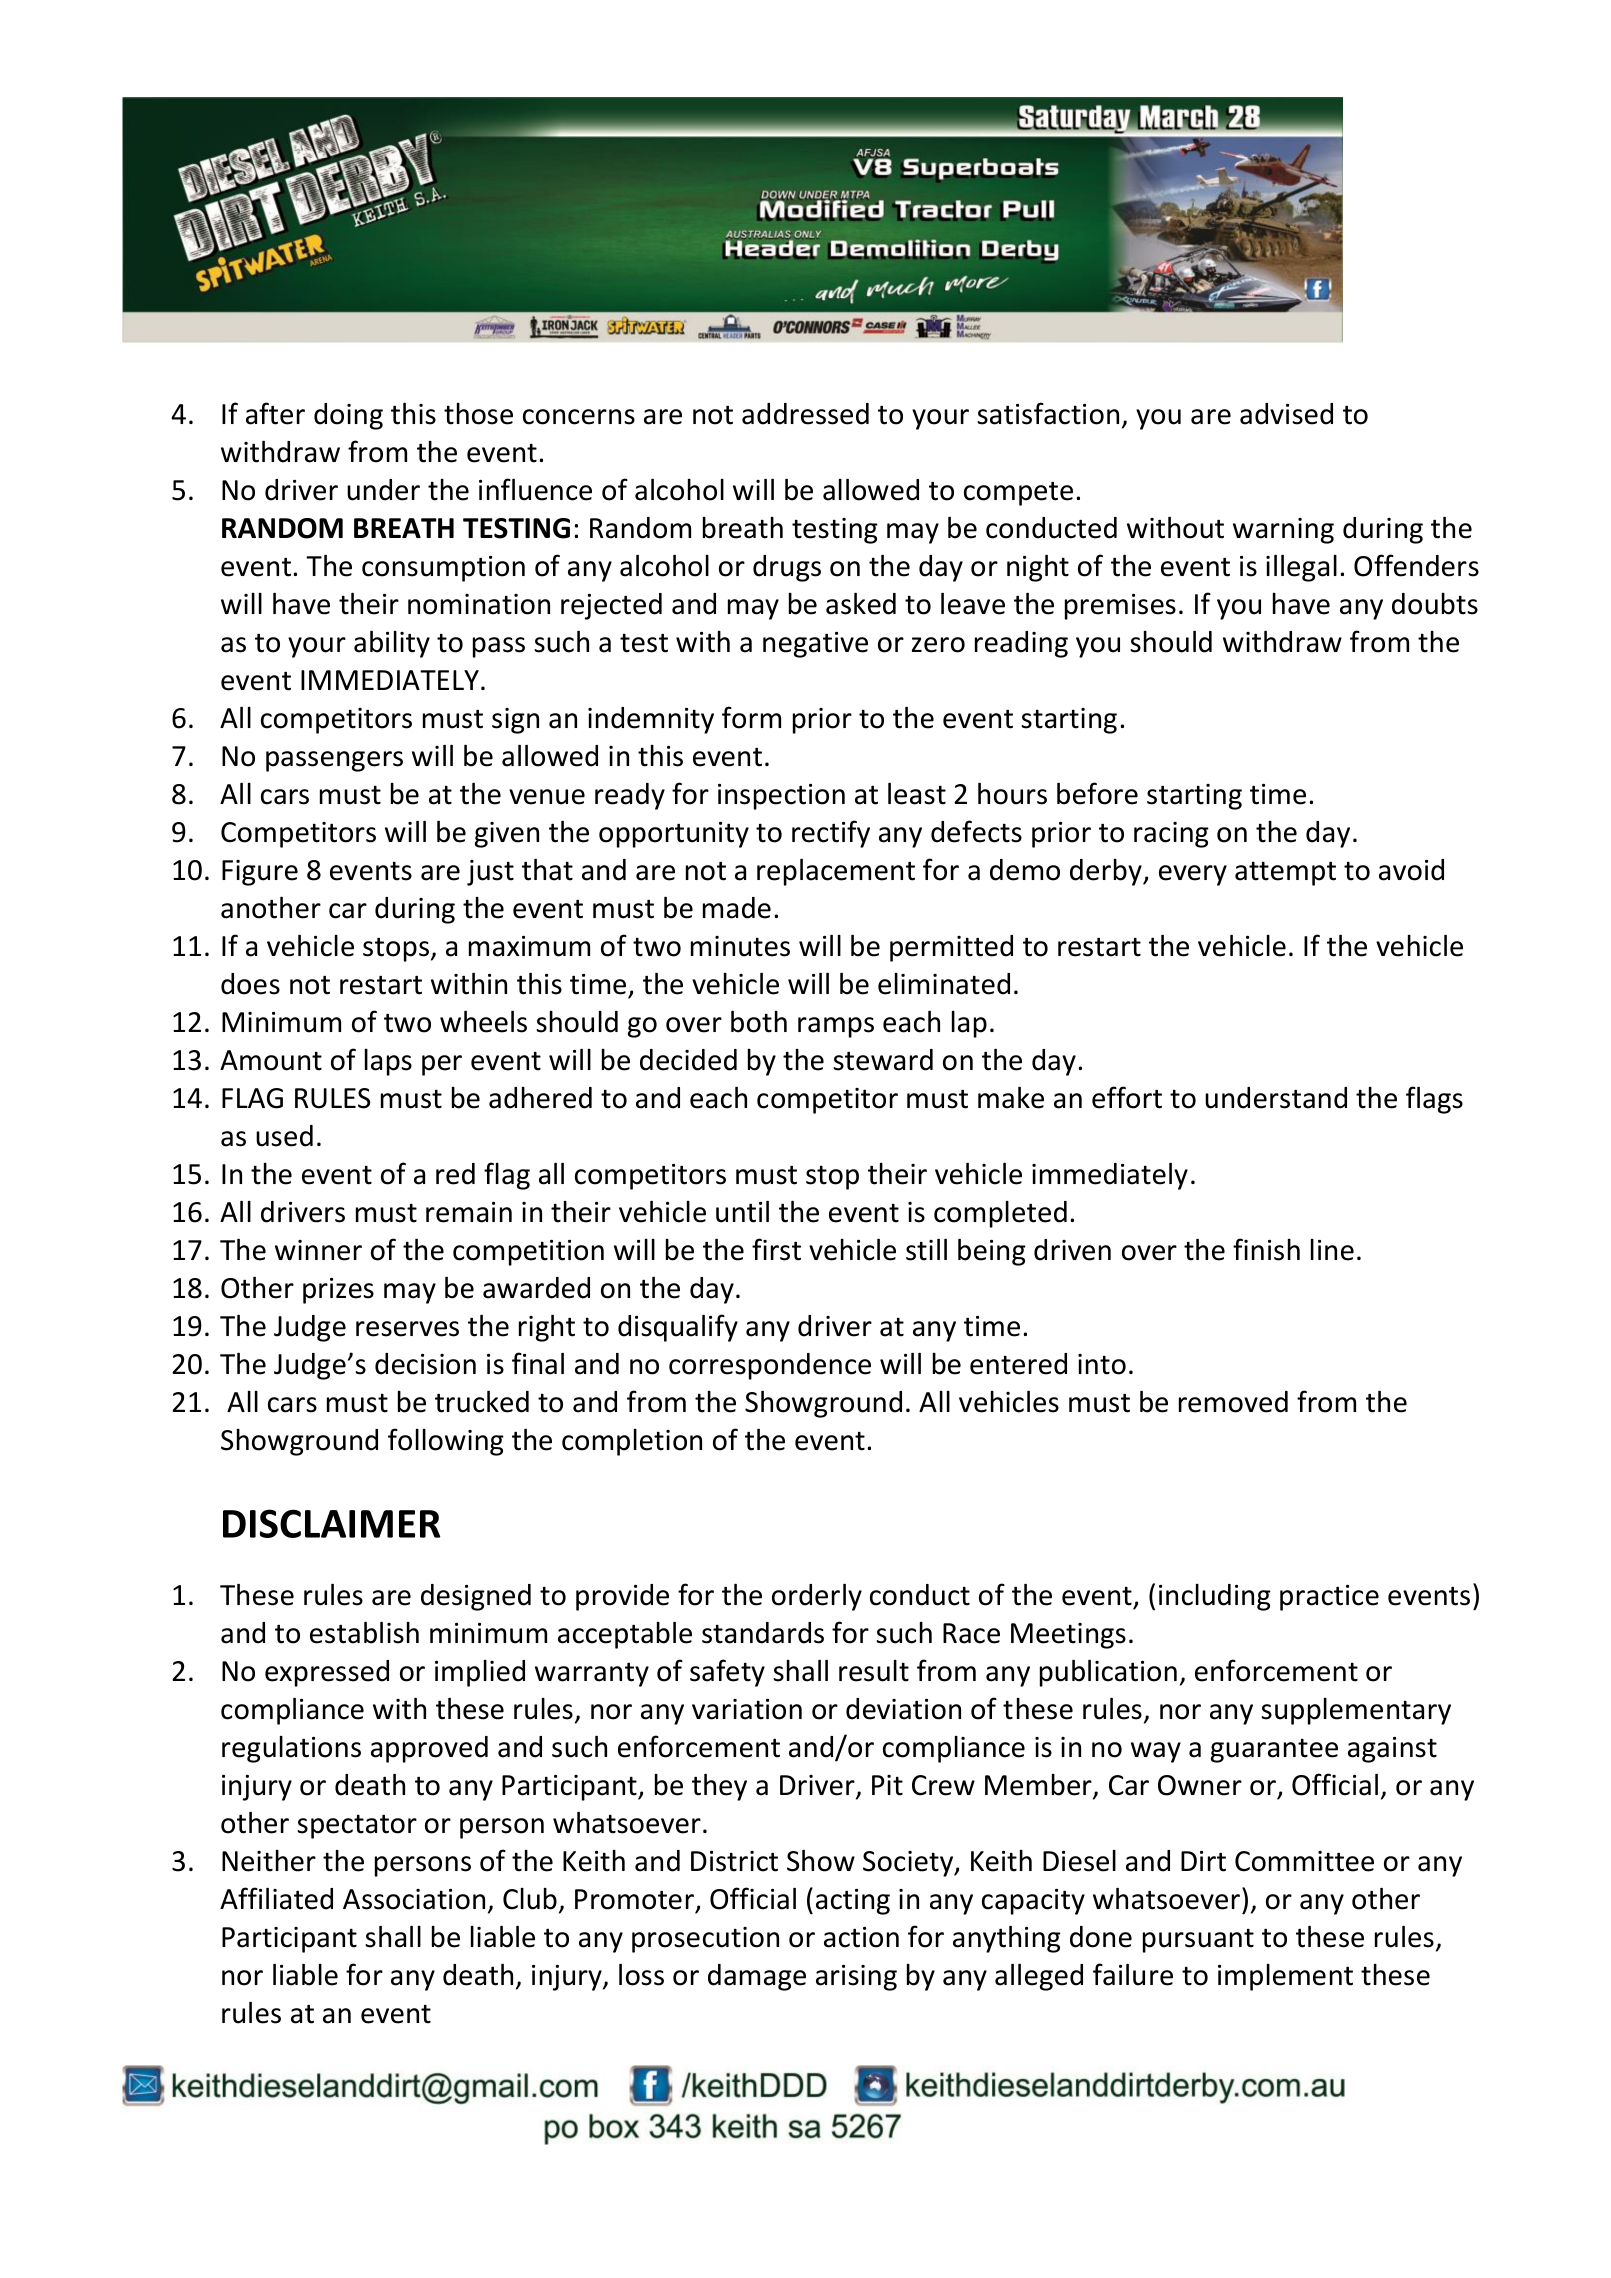 The height and width of the image is (2278, 1611). I want to click on until, so click(742, 1211).
